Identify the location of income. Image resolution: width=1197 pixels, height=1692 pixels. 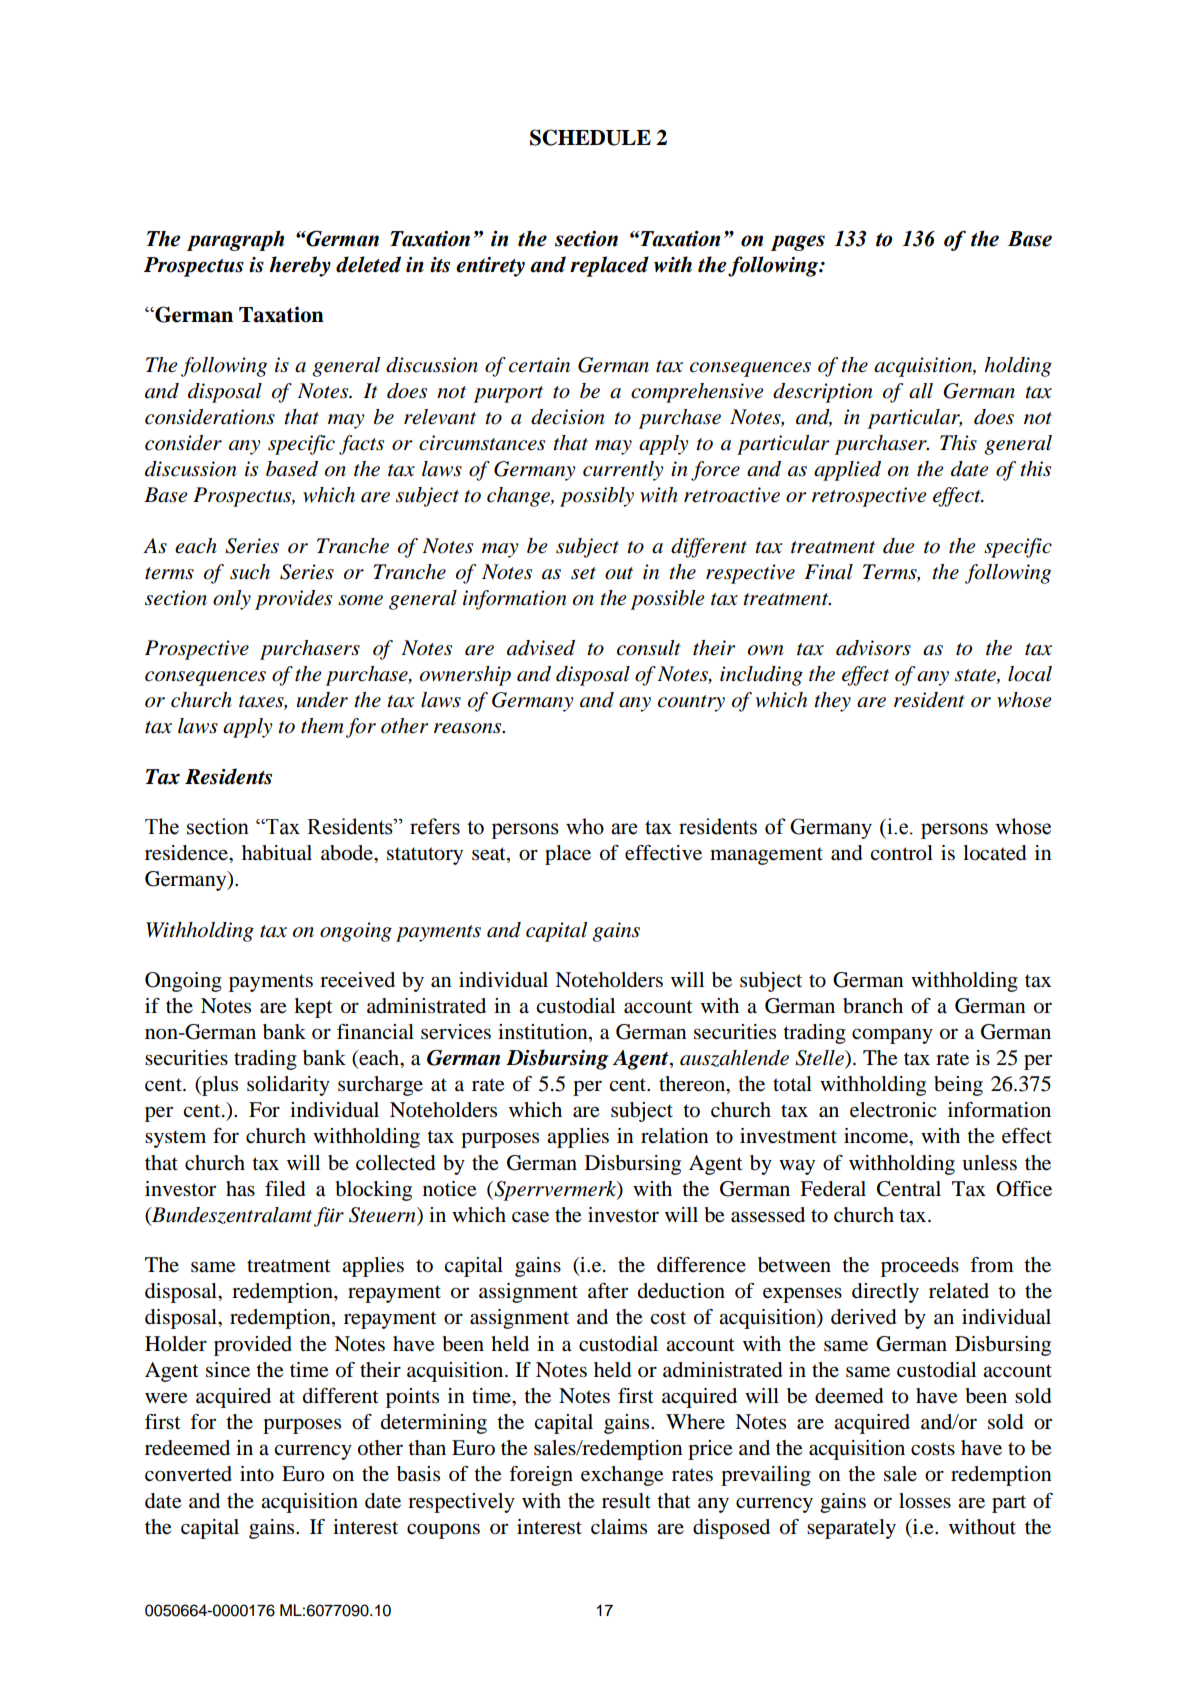
(877, 1137).
